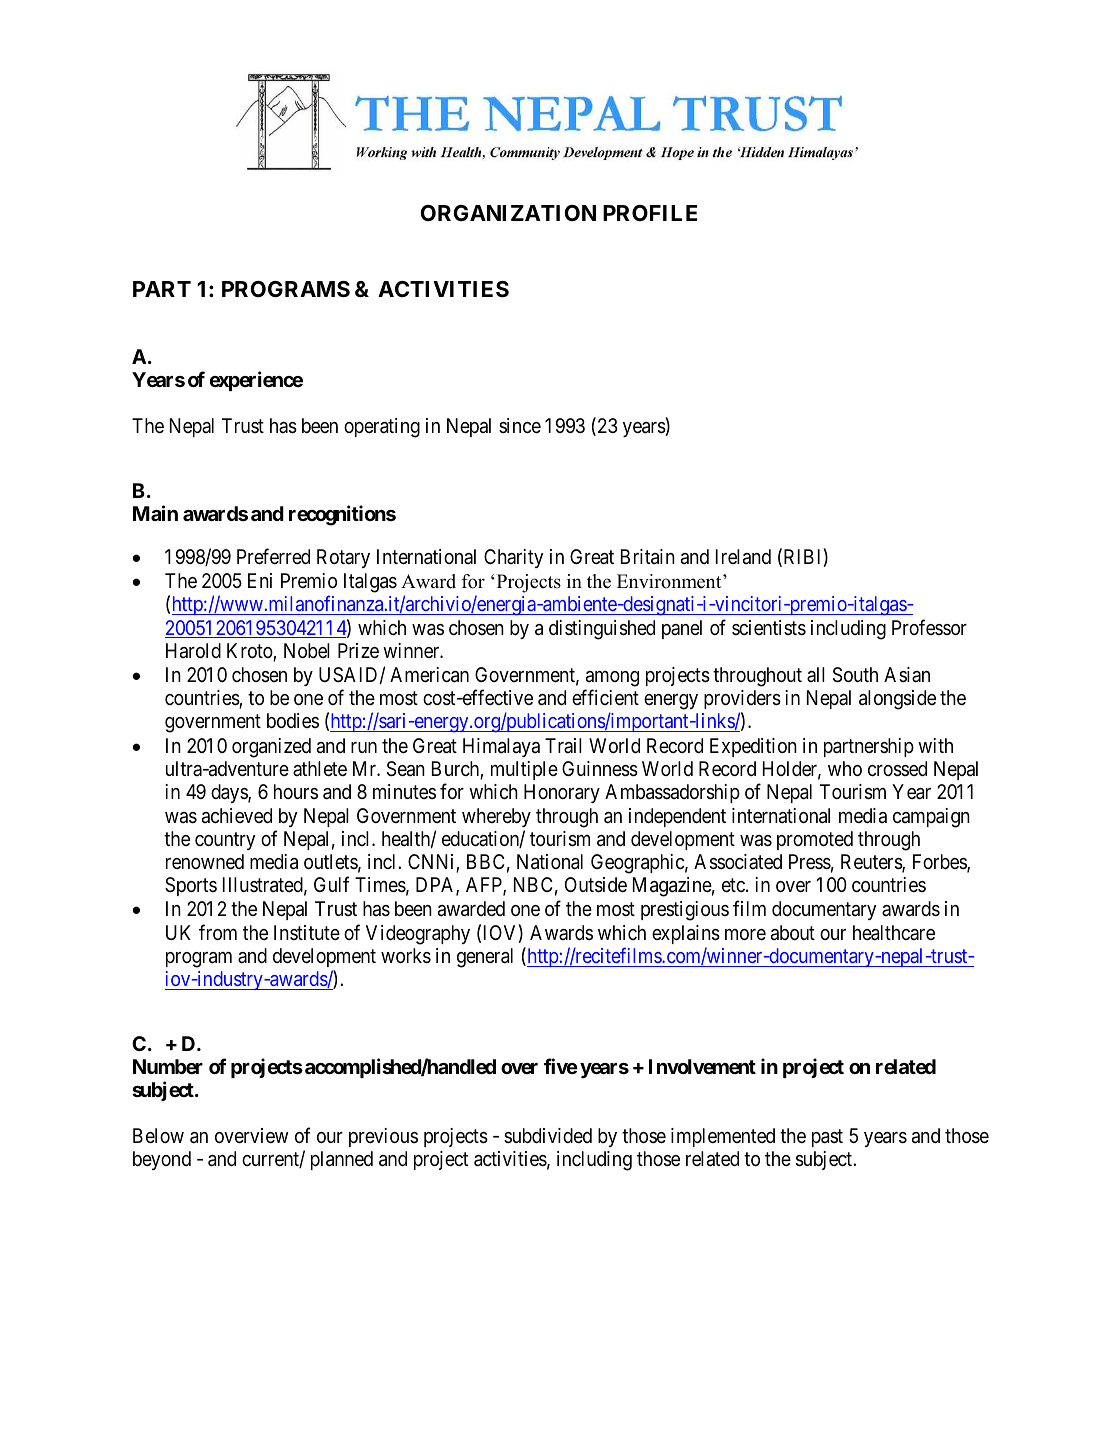  Describe the element at coordinates (605, 697) in the document. I see `efficient` at that location.
